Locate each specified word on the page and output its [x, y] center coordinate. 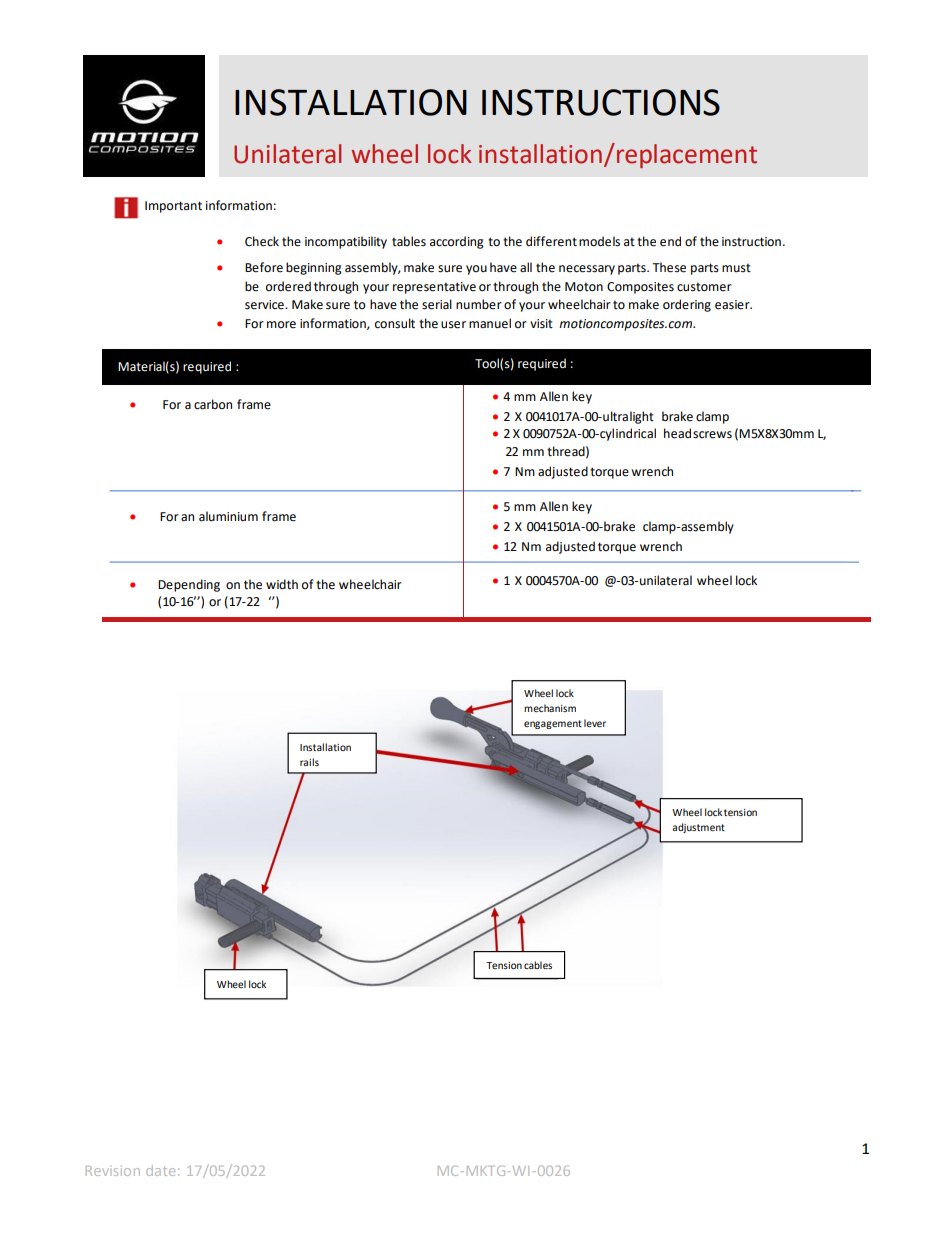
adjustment [698, 828]
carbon [213, 404]
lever [595, 723]
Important [173, 207]
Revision [113, 1171]
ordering [687, 305]
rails [309, 762]
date [160, 1170]
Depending [189, 585]
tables [409, 241]
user [453, 325]
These [669, 267]
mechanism [550, 708]
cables [538, 965]
